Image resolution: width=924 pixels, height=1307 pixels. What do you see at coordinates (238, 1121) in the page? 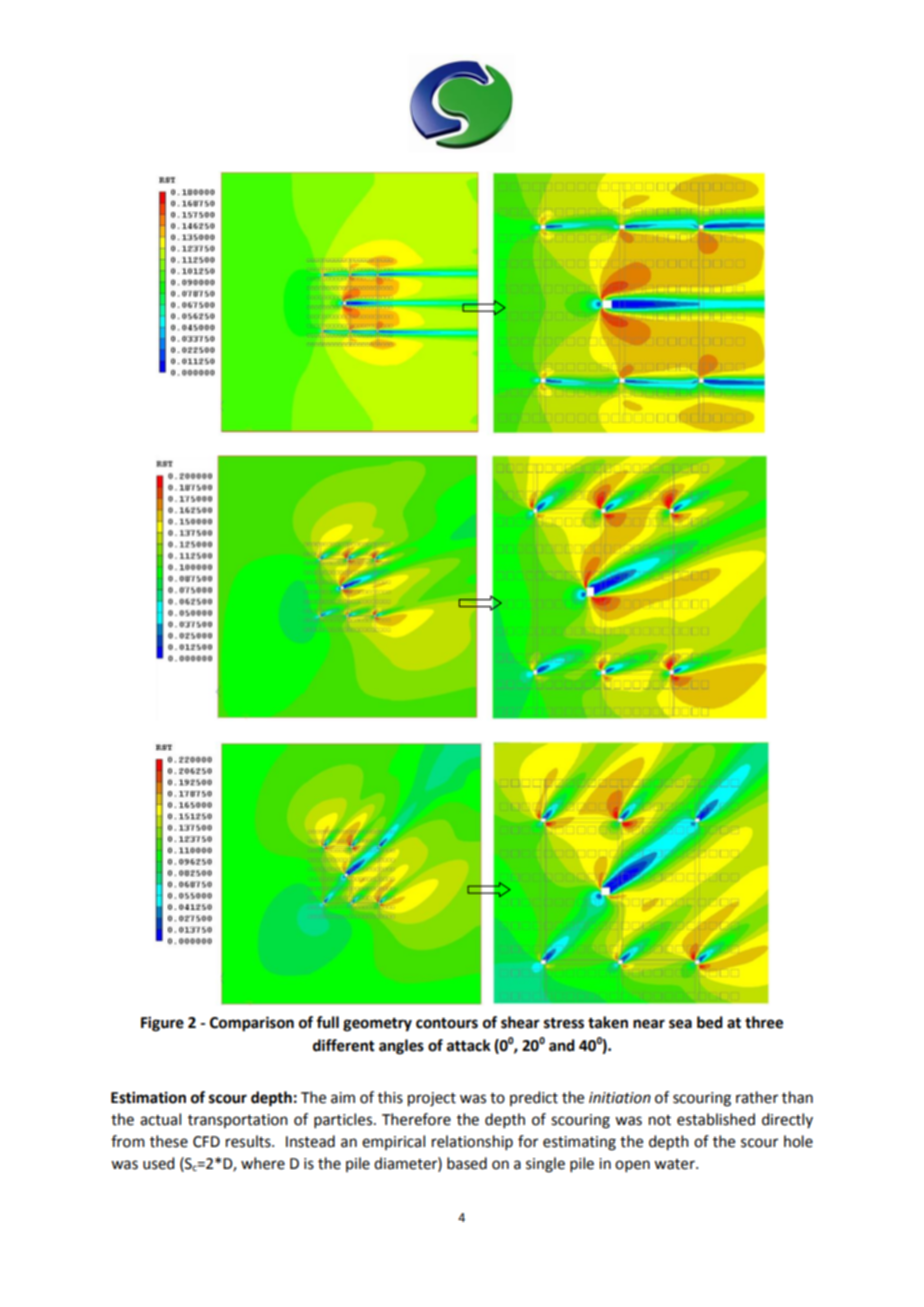
I see `transportation` at bounding box center [238, 1121].
